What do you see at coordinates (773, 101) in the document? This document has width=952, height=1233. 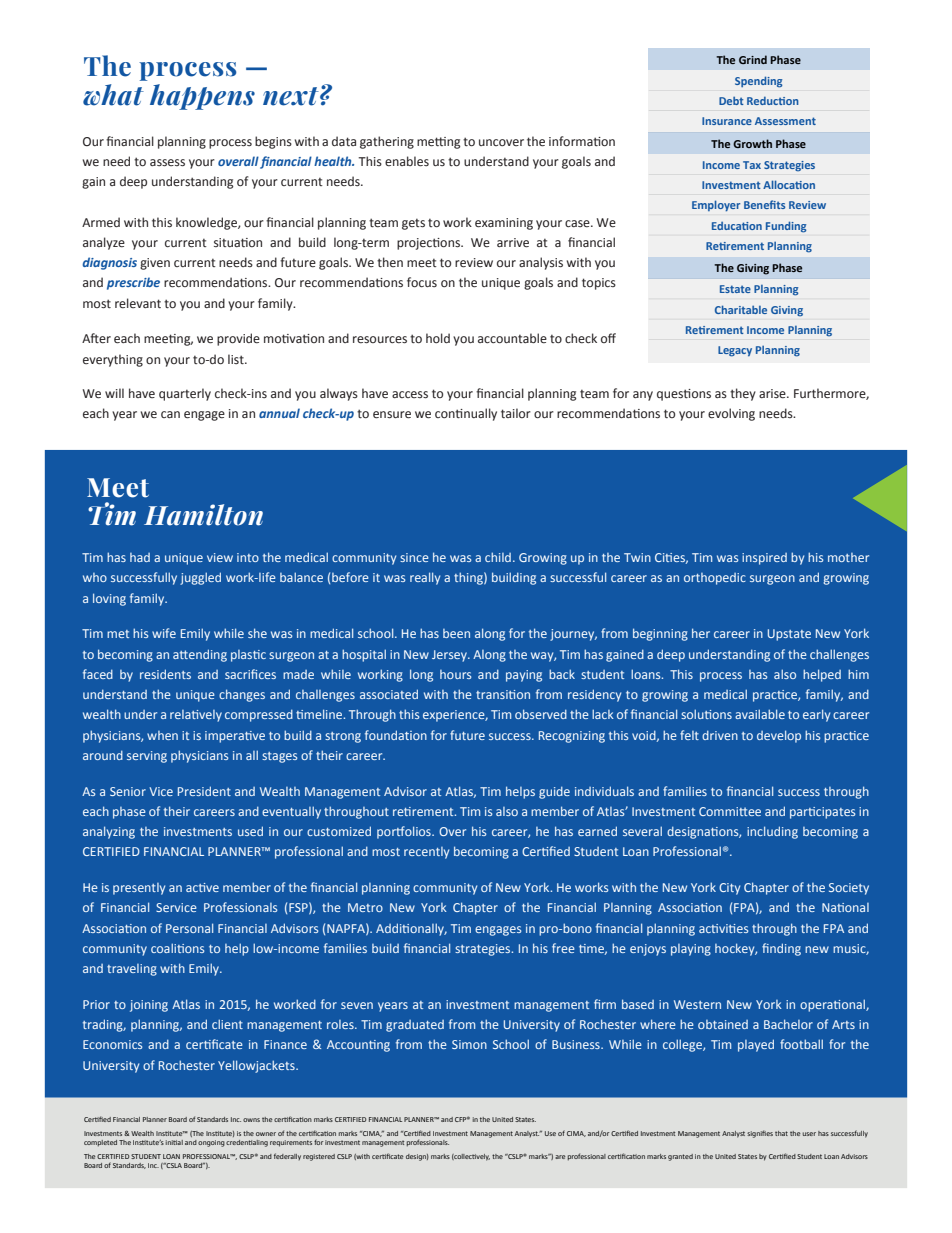 I see `Reduction` at bounding box center [773, 101].
